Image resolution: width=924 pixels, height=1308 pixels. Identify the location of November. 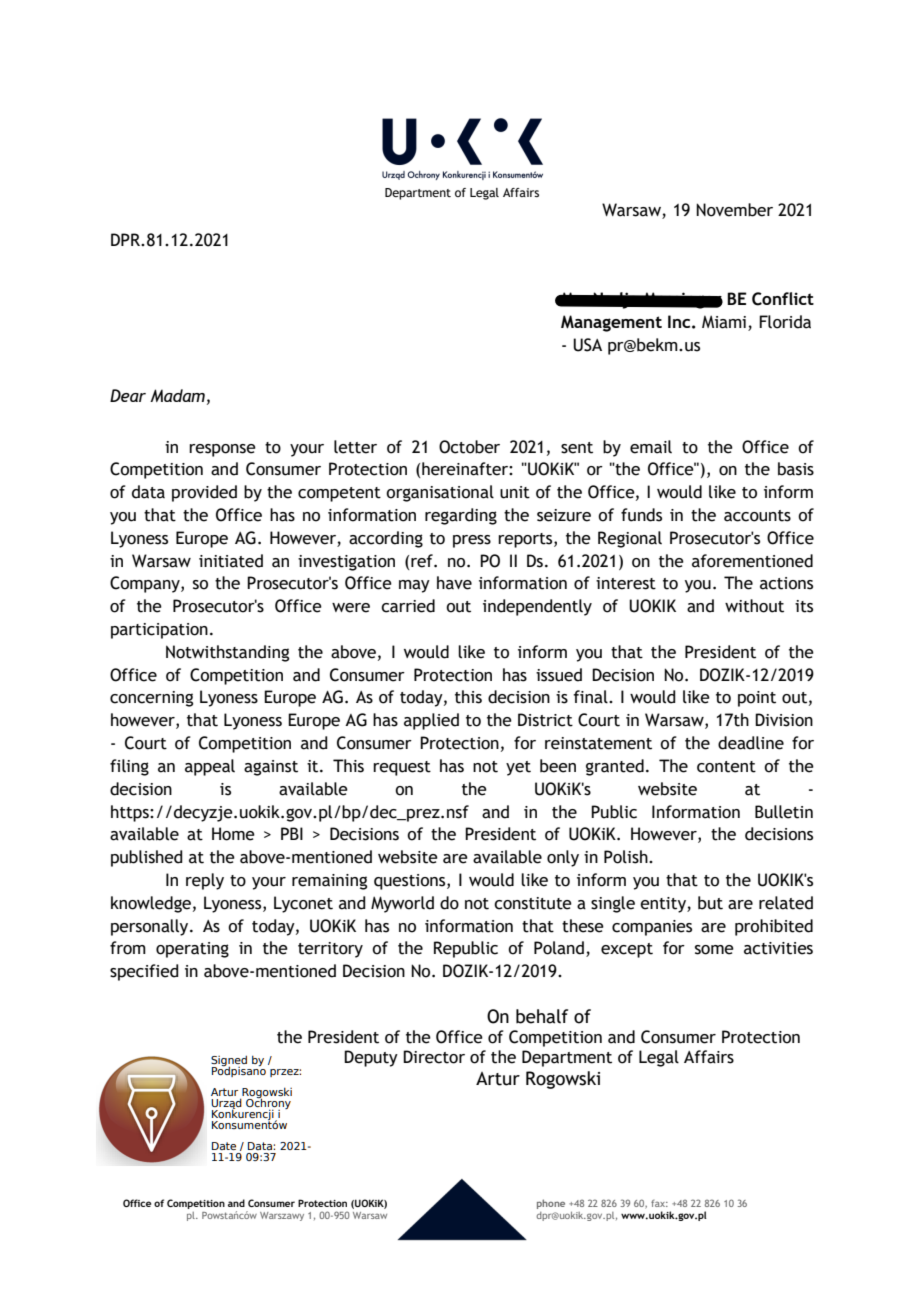
(734, 210).
